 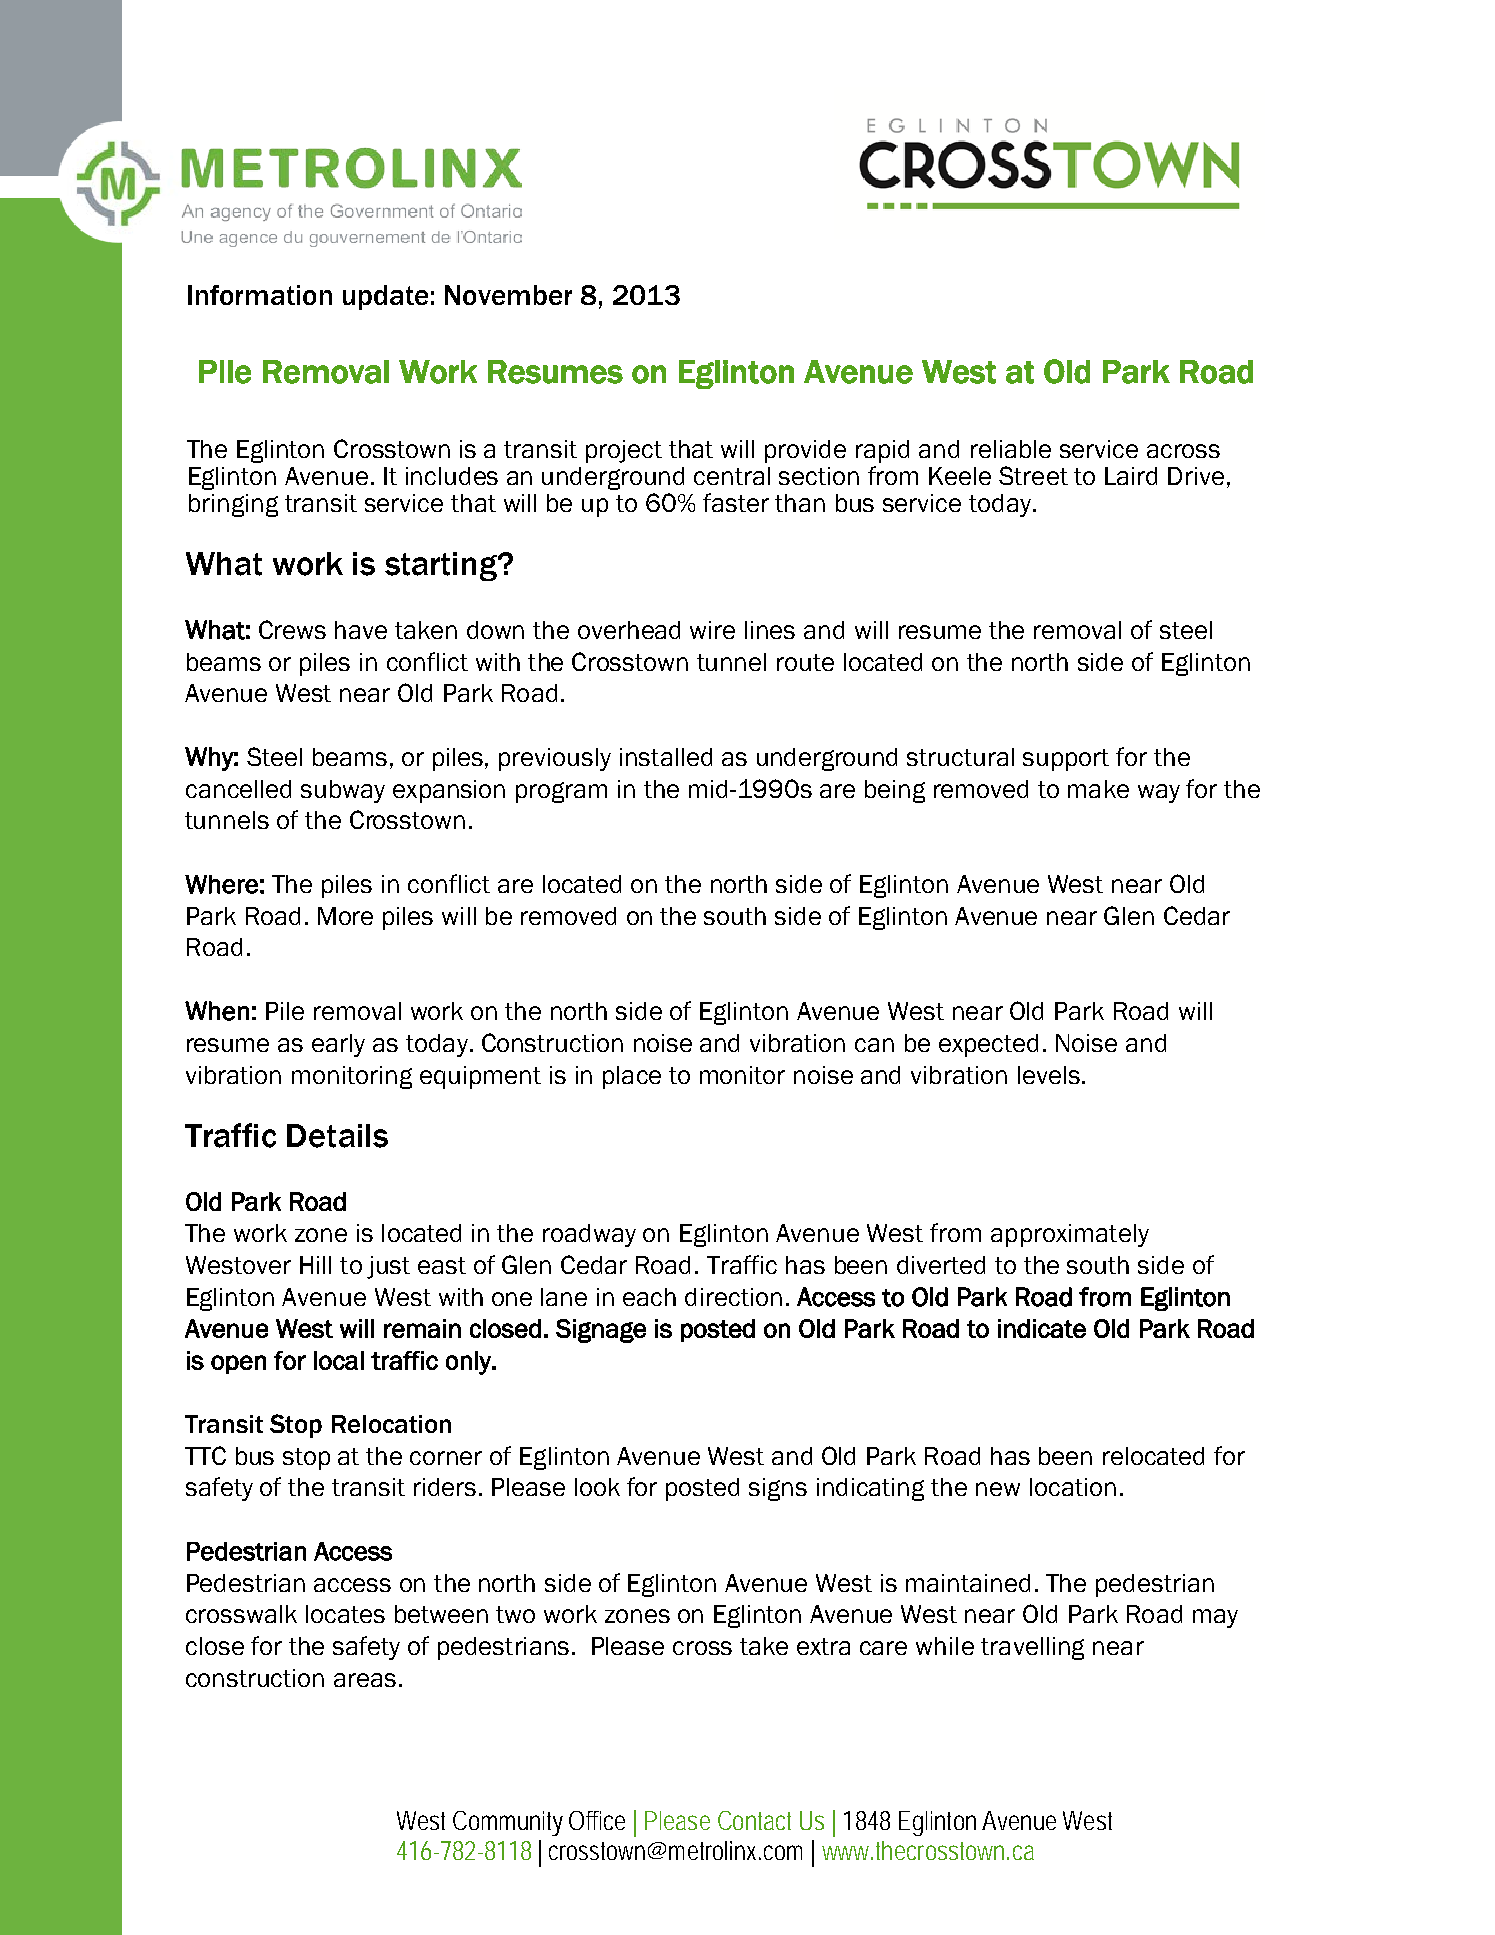 I want to click on reliable, so click(x=1011, y=449).
